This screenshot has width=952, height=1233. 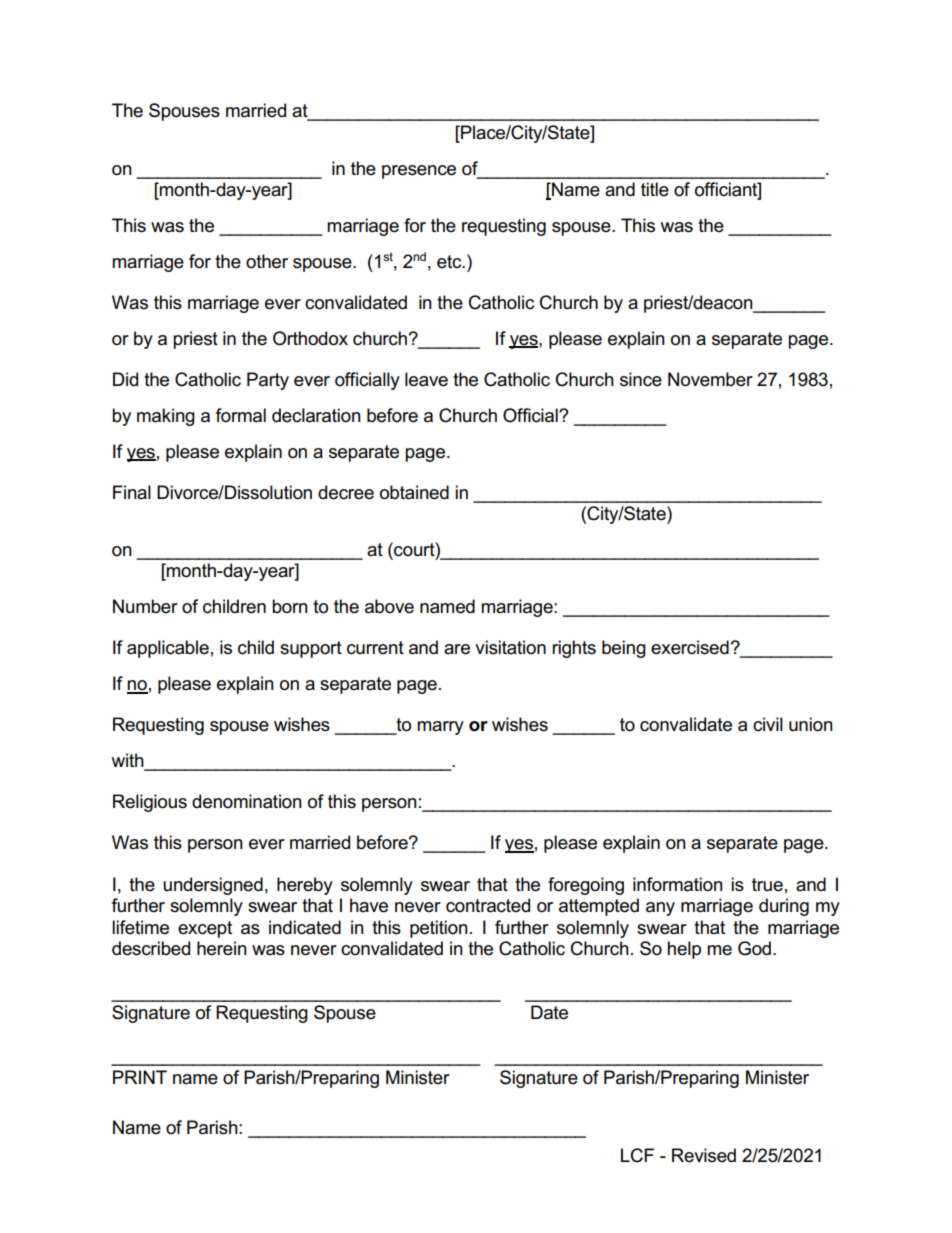 I want to click on civil, so click(x=768, y=724).
